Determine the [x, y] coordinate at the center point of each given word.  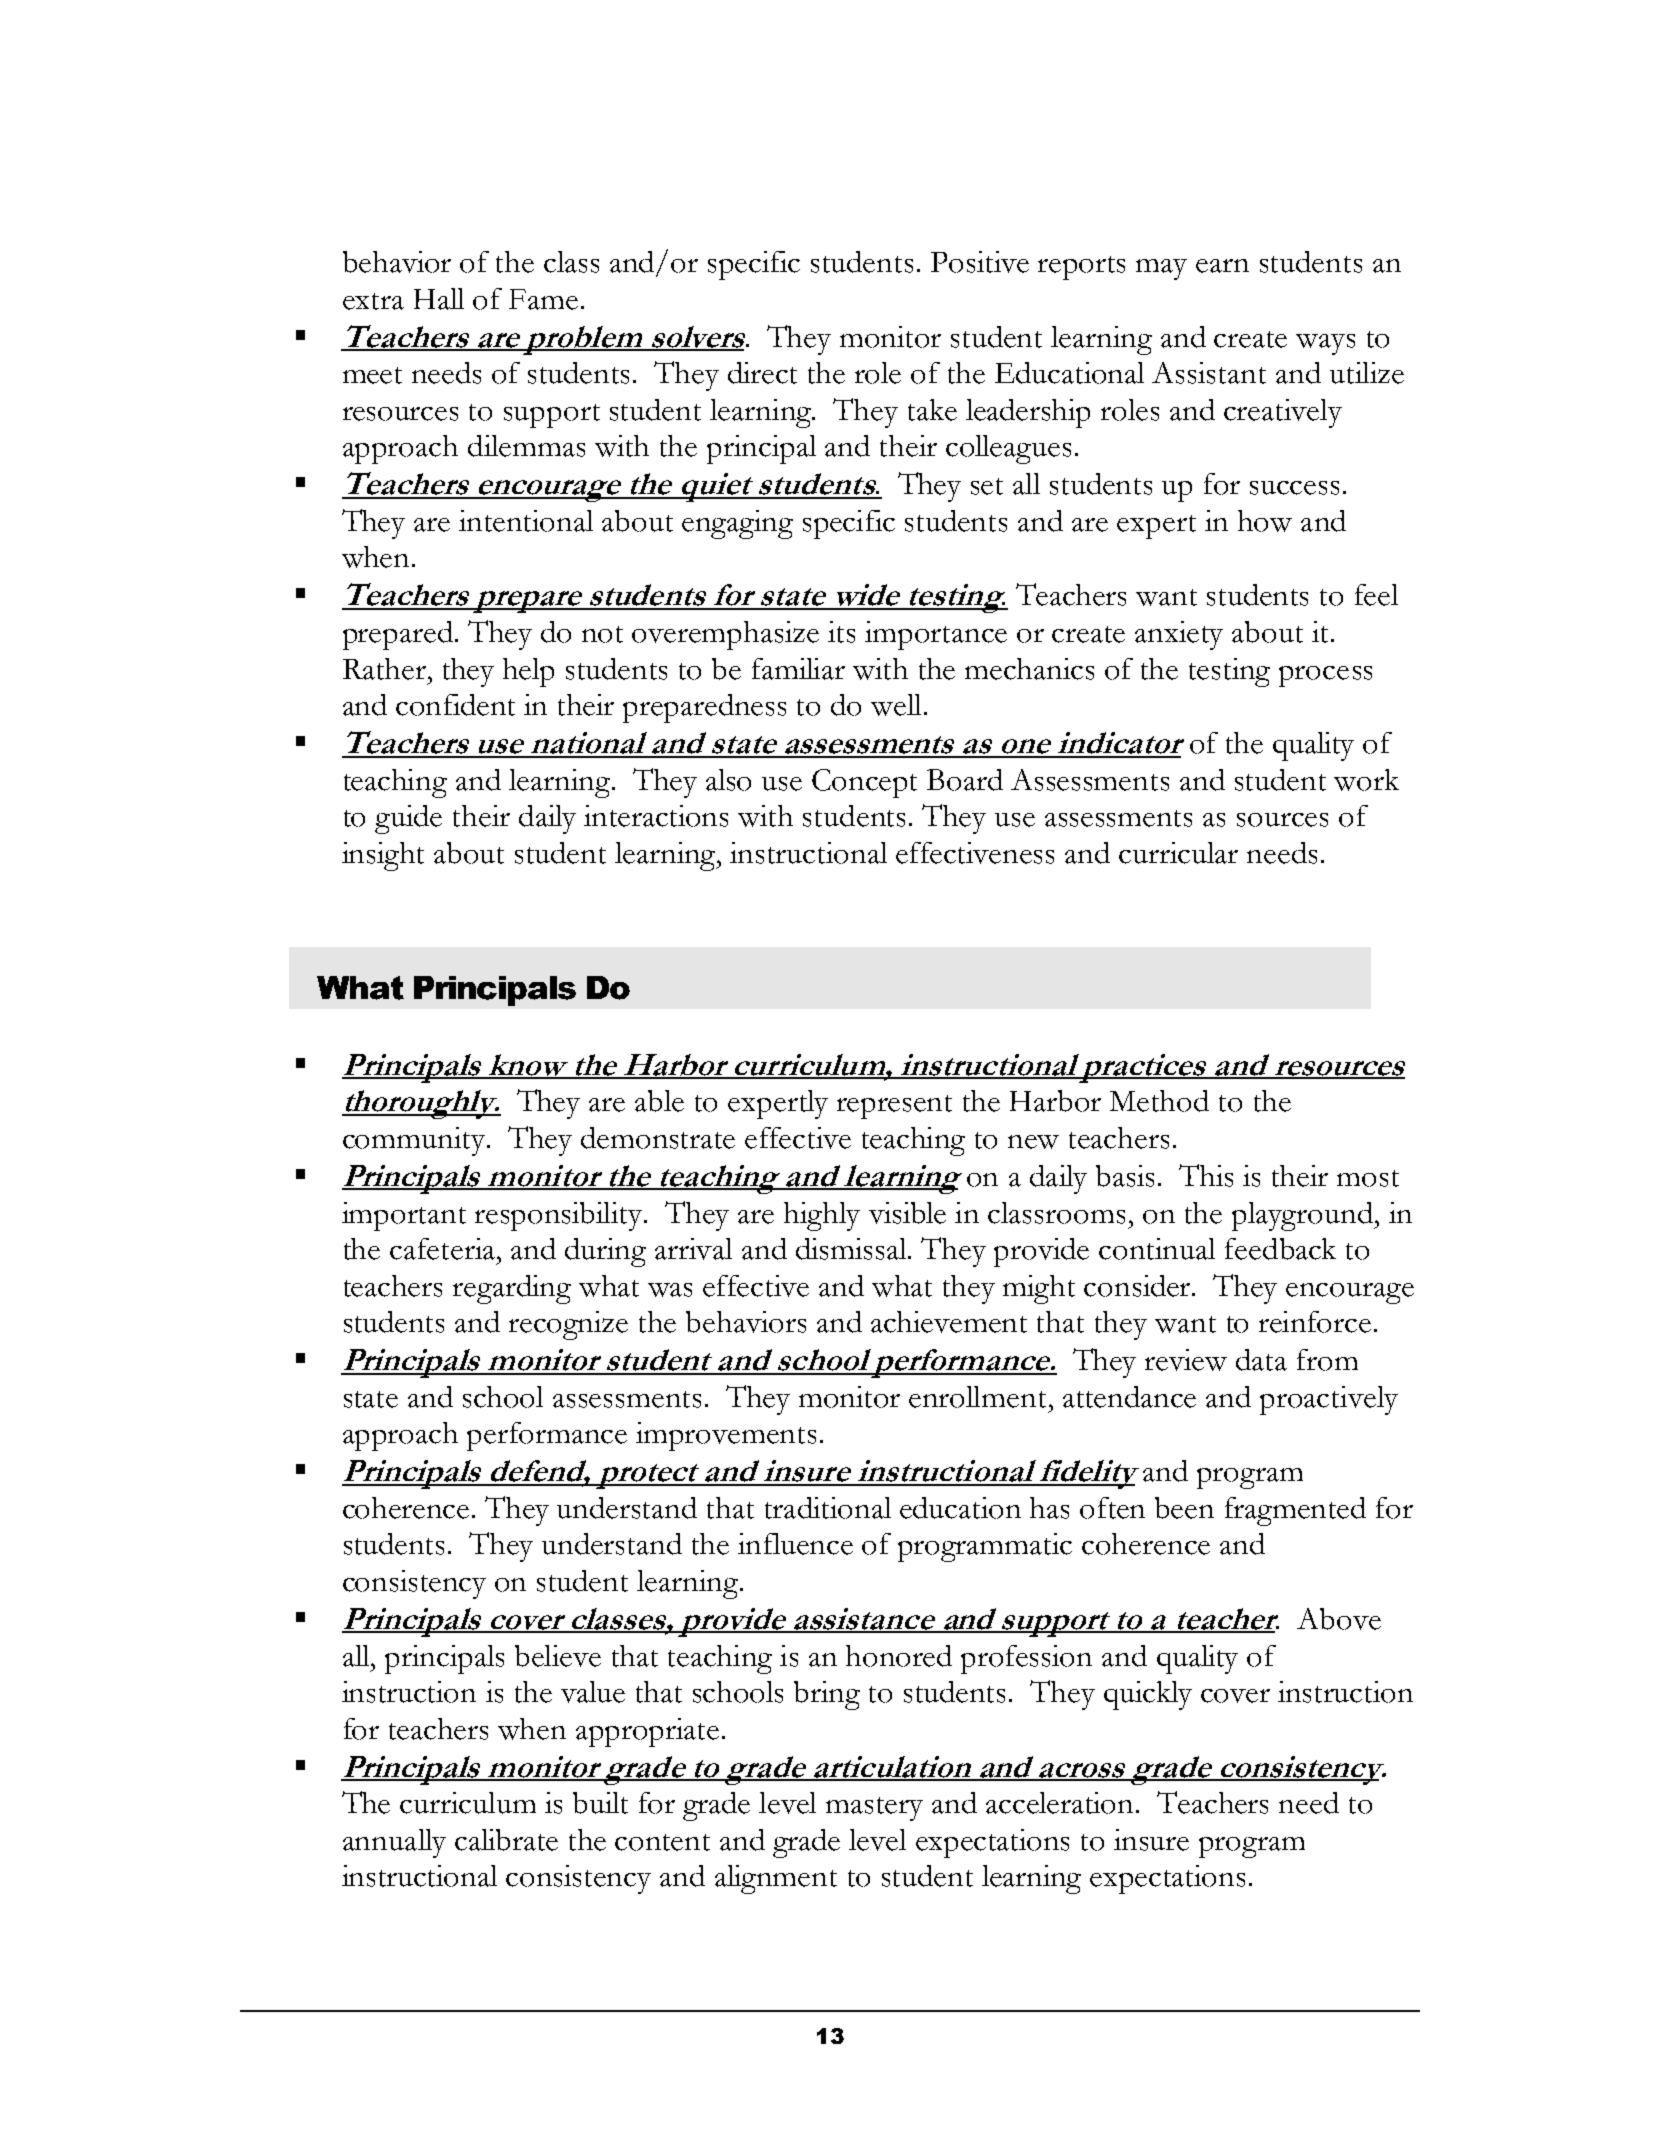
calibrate [506, 1840]
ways [1325, 344]
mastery [874, 1809]
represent [894, 1107]
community [415, 1141]
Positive [980, 262]
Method [1159, 1101]
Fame [543, 299]
